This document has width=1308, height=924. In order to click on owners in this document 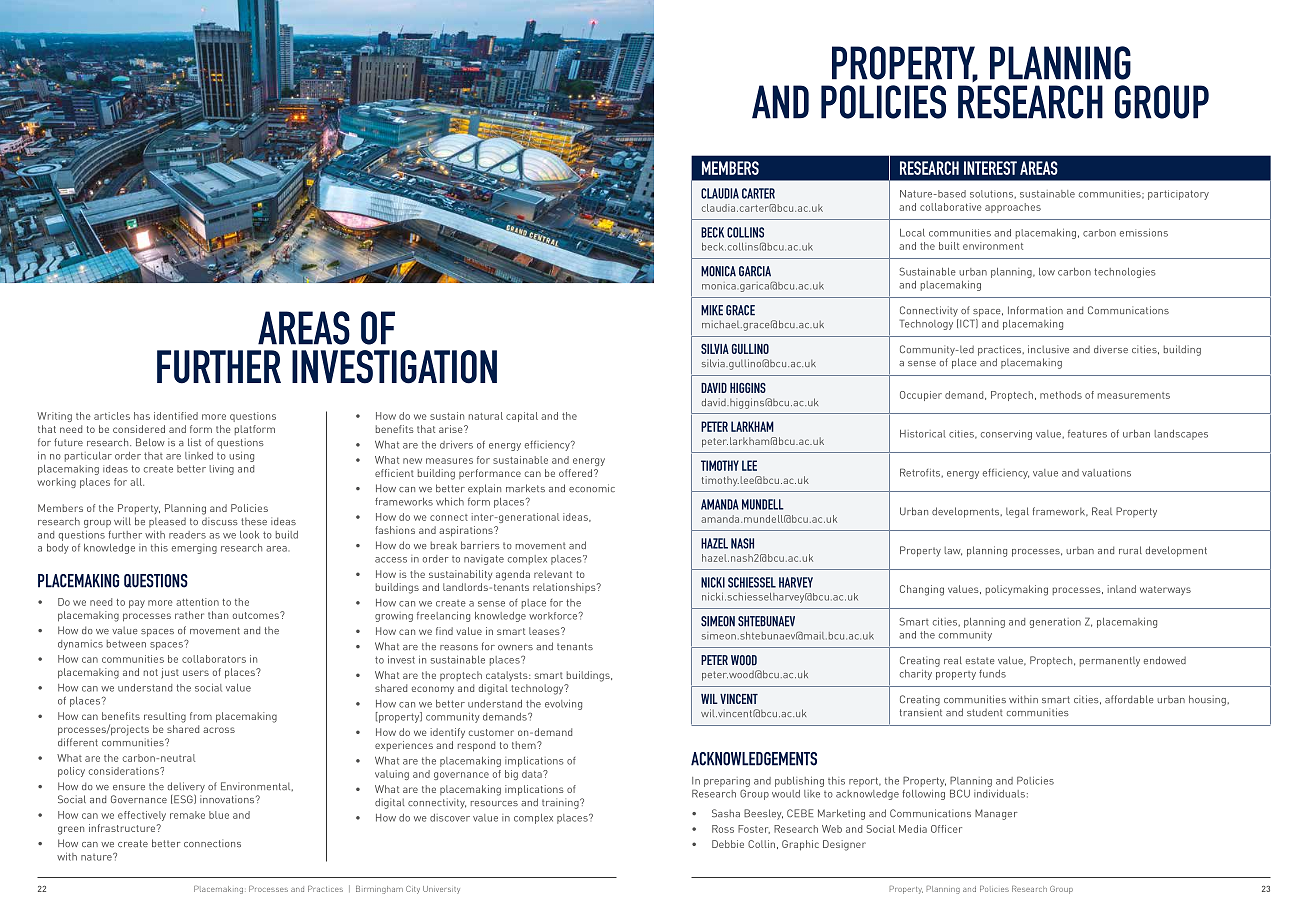, I will do `click(515, 647)`.
